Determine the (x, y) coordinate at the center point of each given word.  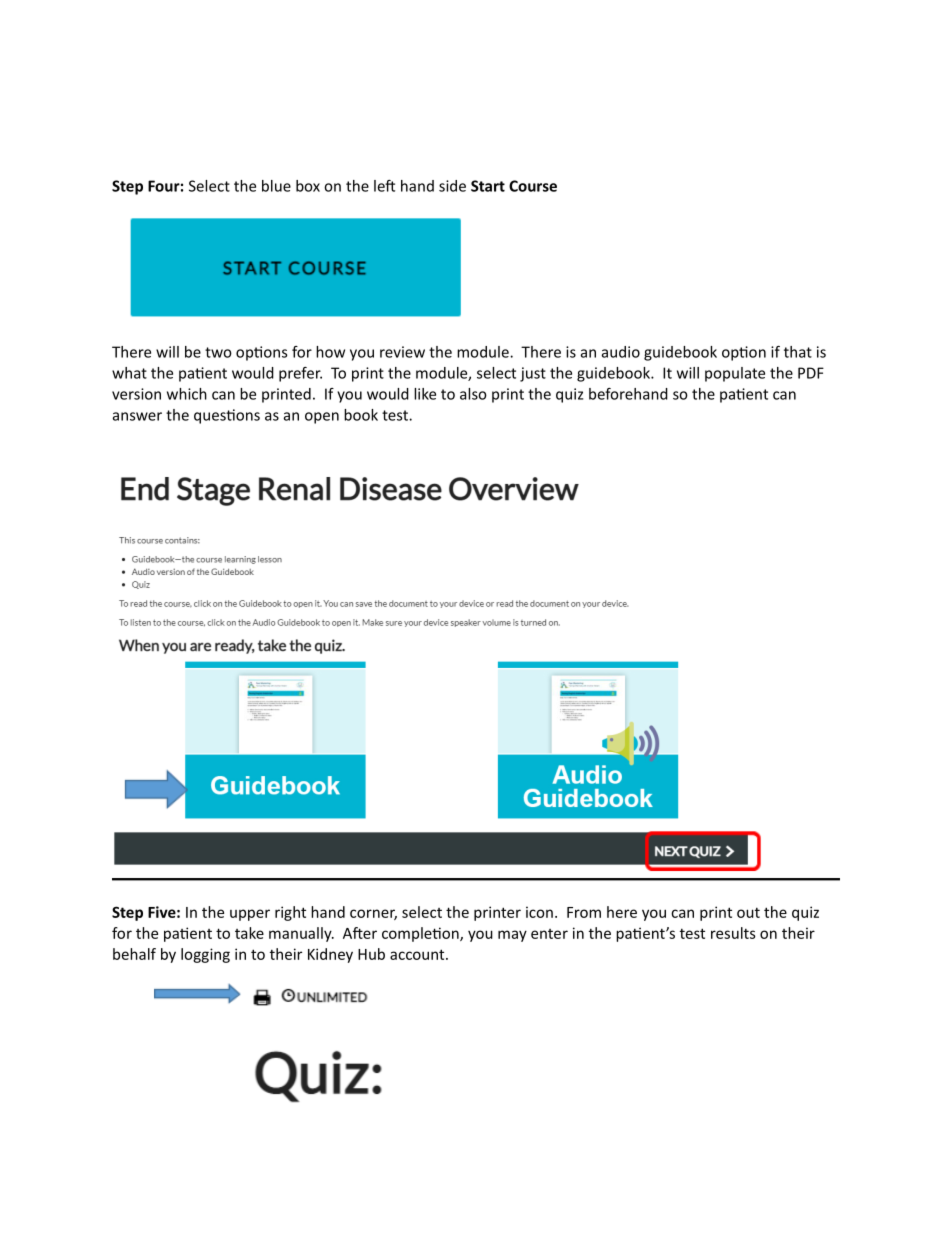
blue (276, 186)
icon (539, 912)
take (249, 933)
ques (211, 418)
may (512, 936)
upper (250, 915)
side (452, 186)
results (733, 933)
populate (735, 374)
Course (533, 186)
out (748, 912)
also (473, 394)
